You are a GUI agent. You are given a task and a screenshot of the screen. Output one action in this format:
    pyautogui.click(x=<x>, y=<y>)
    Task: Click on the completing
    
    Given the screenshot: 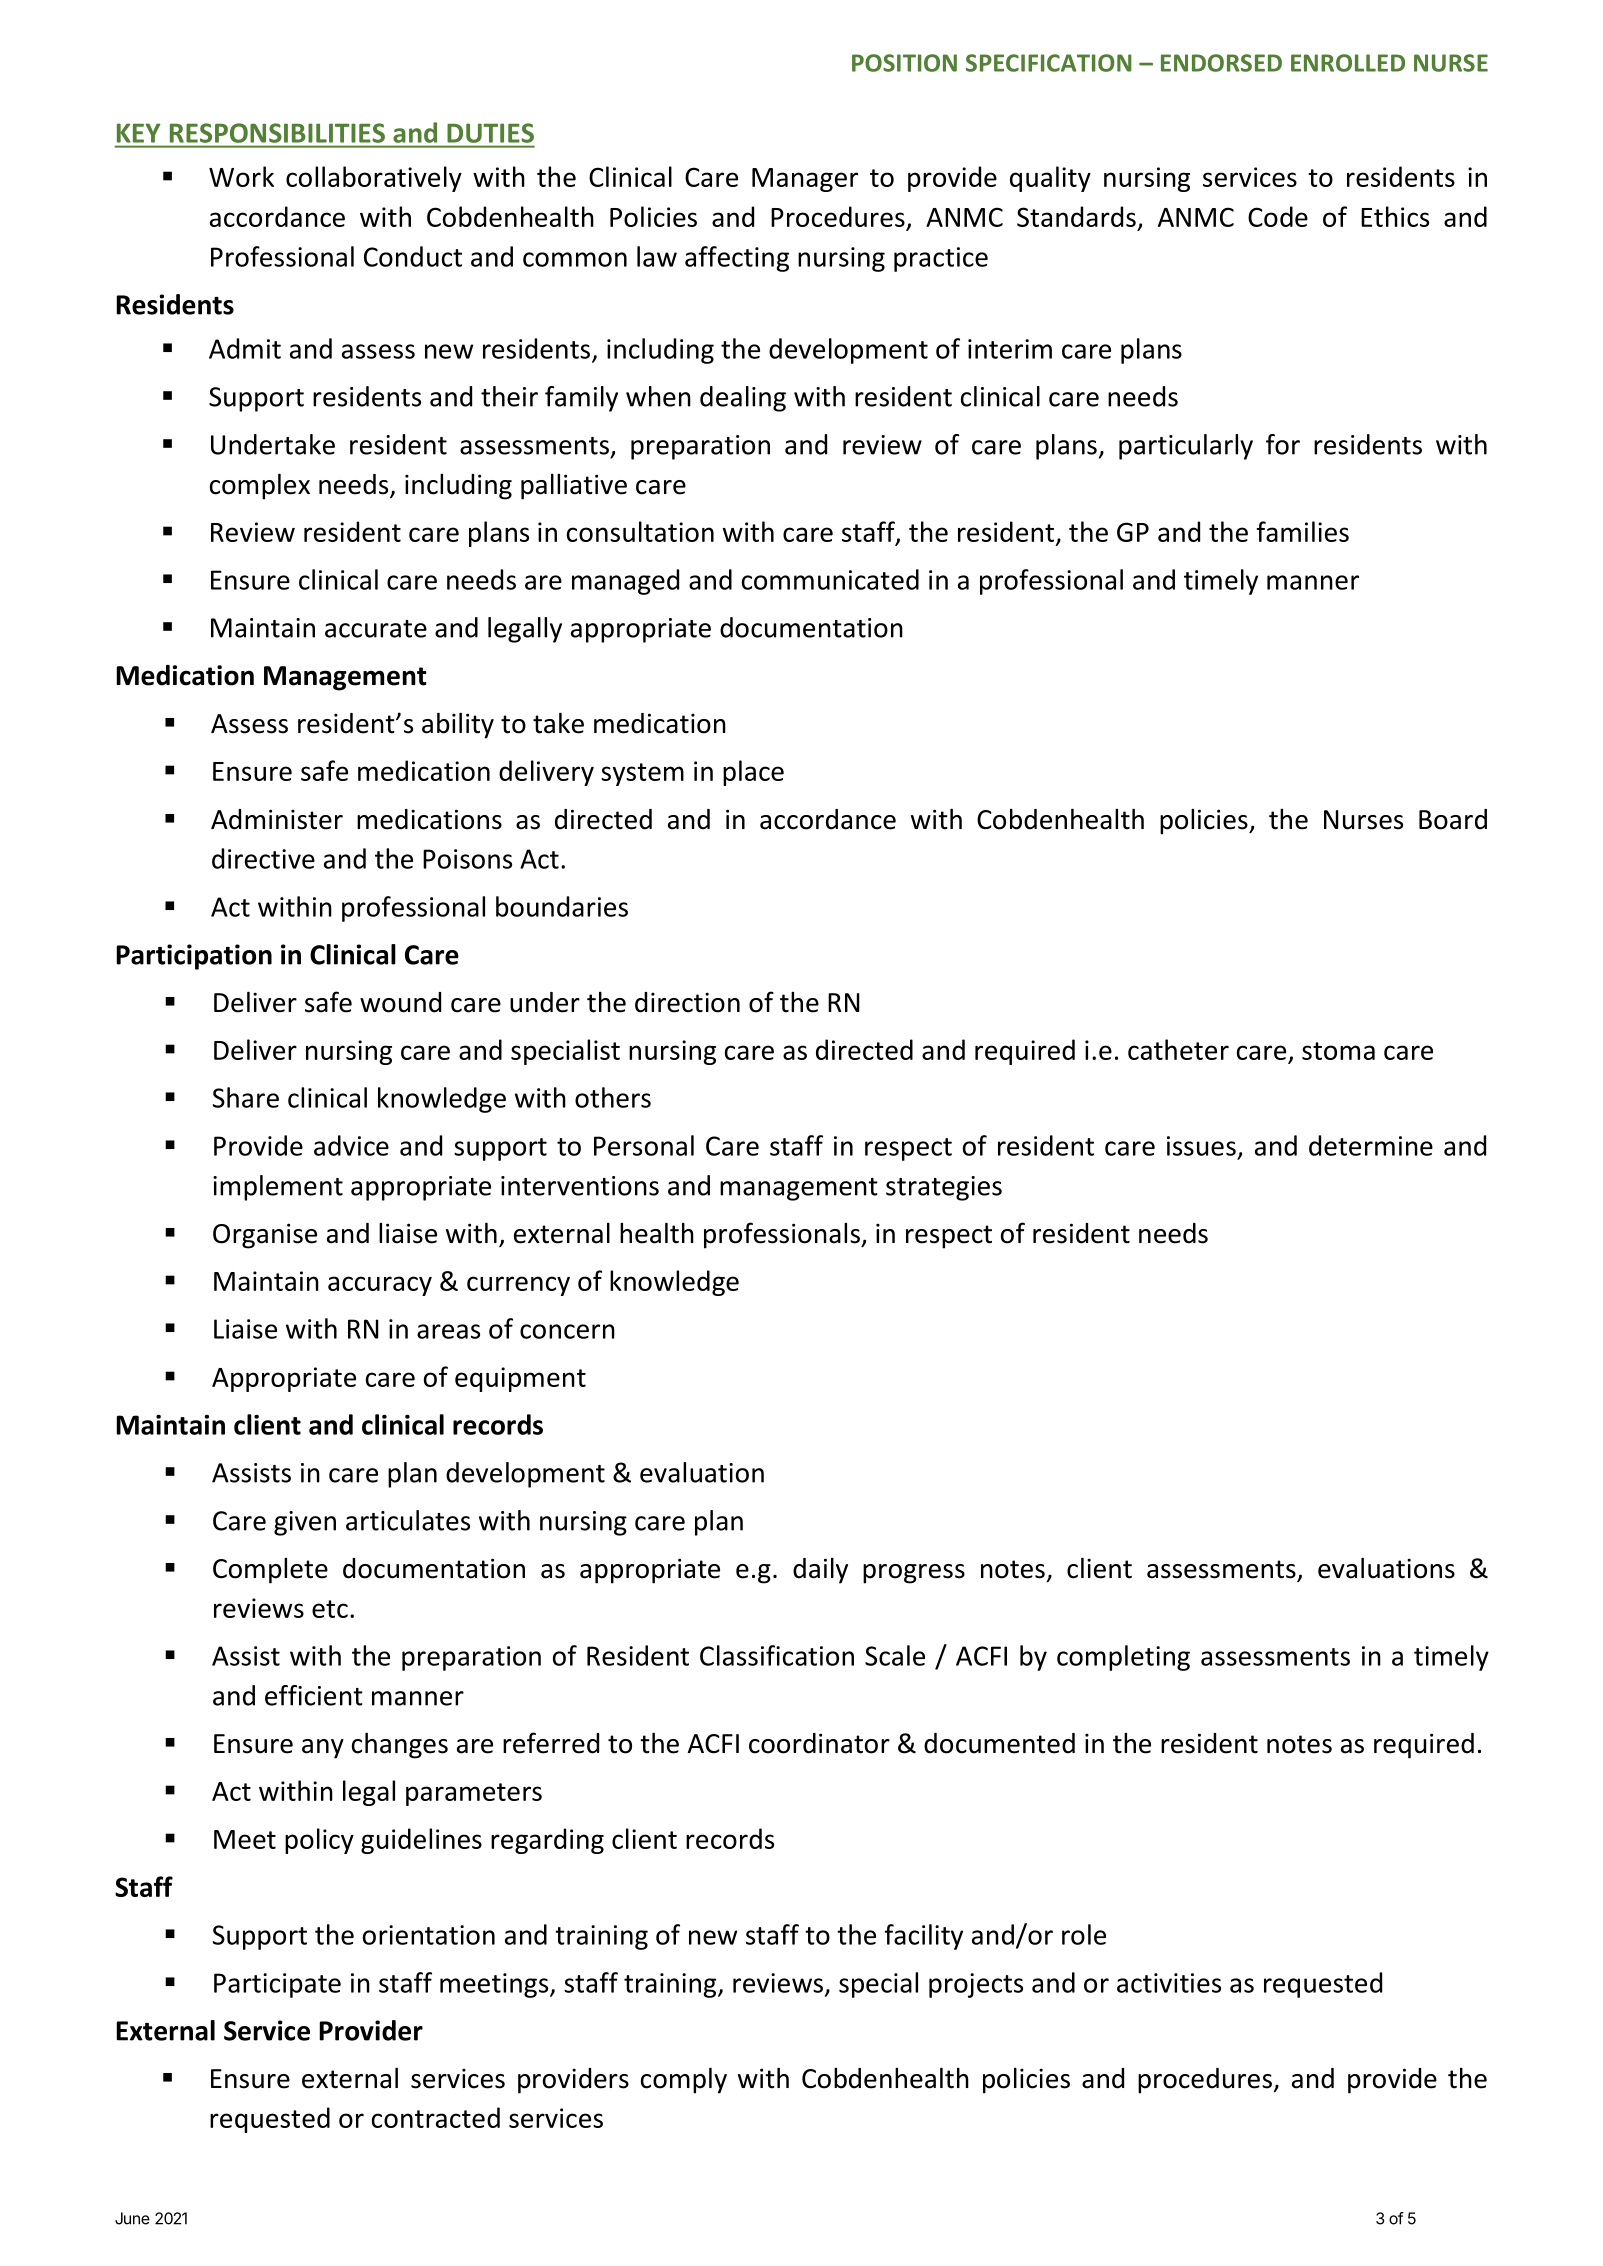 What is the action you would take?
    pyautogui.click(x=1123, y=1658)
